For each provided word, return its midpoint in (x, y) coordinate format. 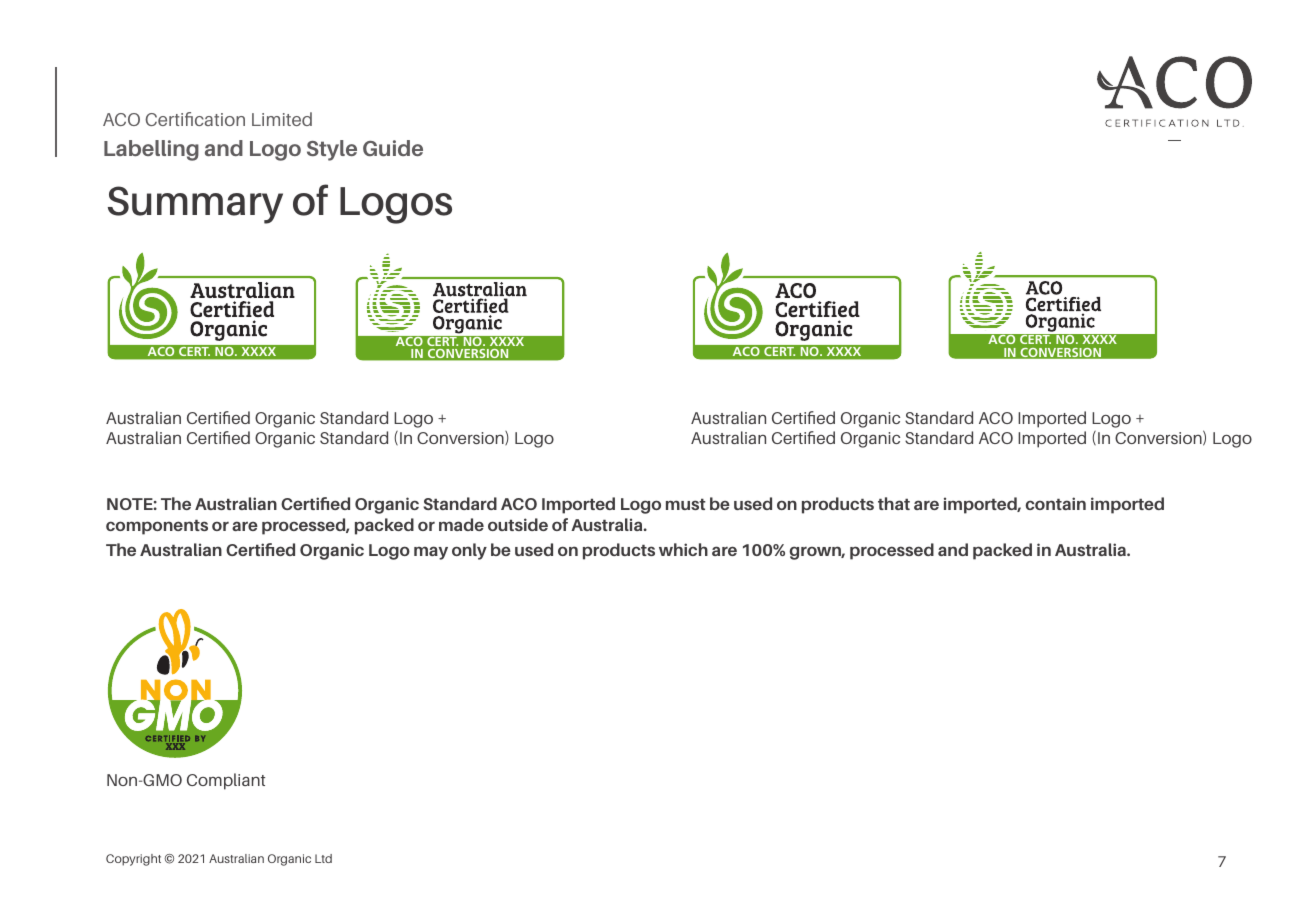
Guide (393, 148)
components (157, 527)
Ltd (323, 858)
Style (332, 150)
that (894, 503)
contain (1055, 503)
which (683, 549)
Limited (282, 119)
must (686, 504)
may (431, 553)
